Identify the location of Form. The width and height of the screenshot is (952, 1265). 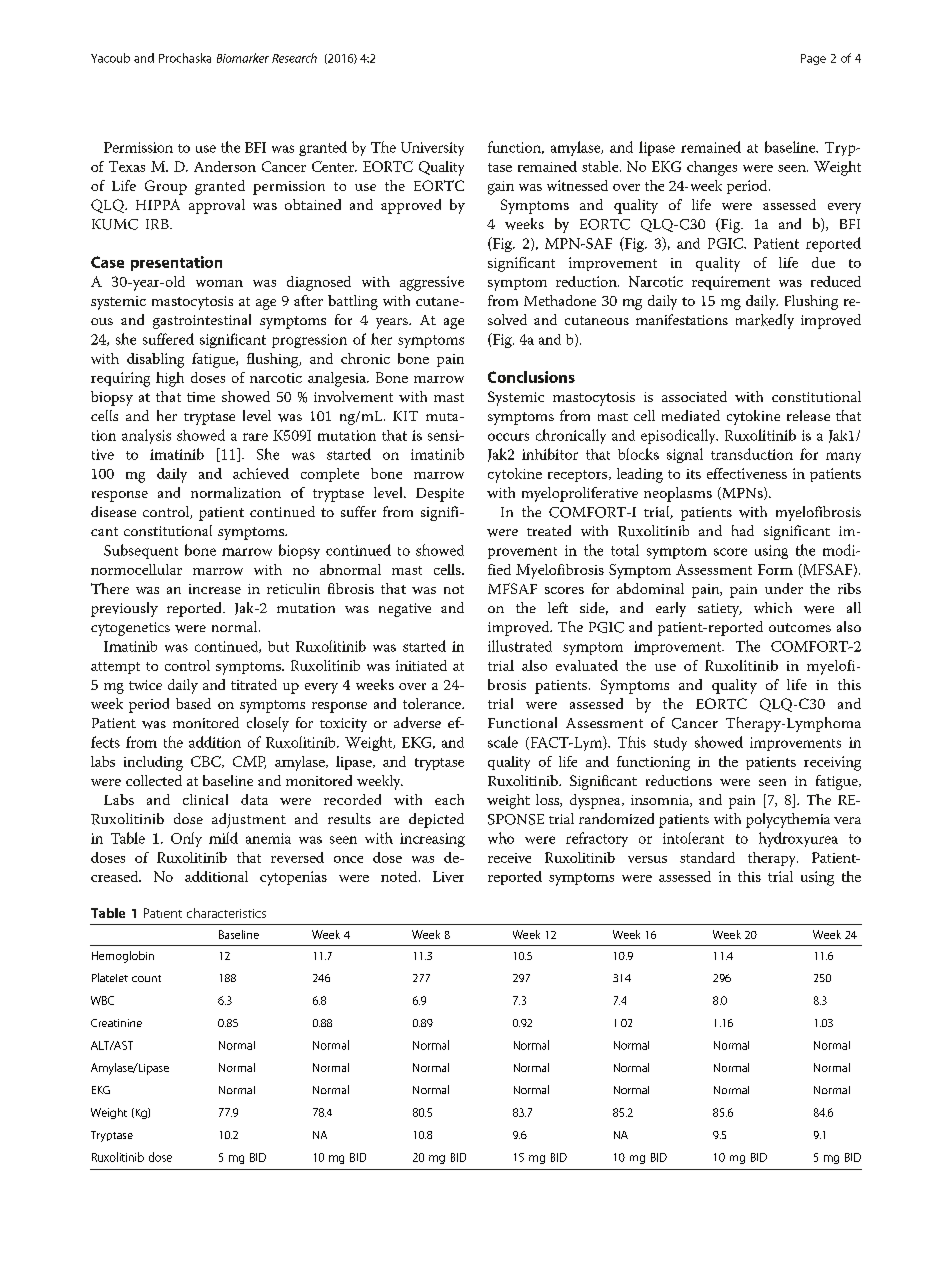
(775, 569).
